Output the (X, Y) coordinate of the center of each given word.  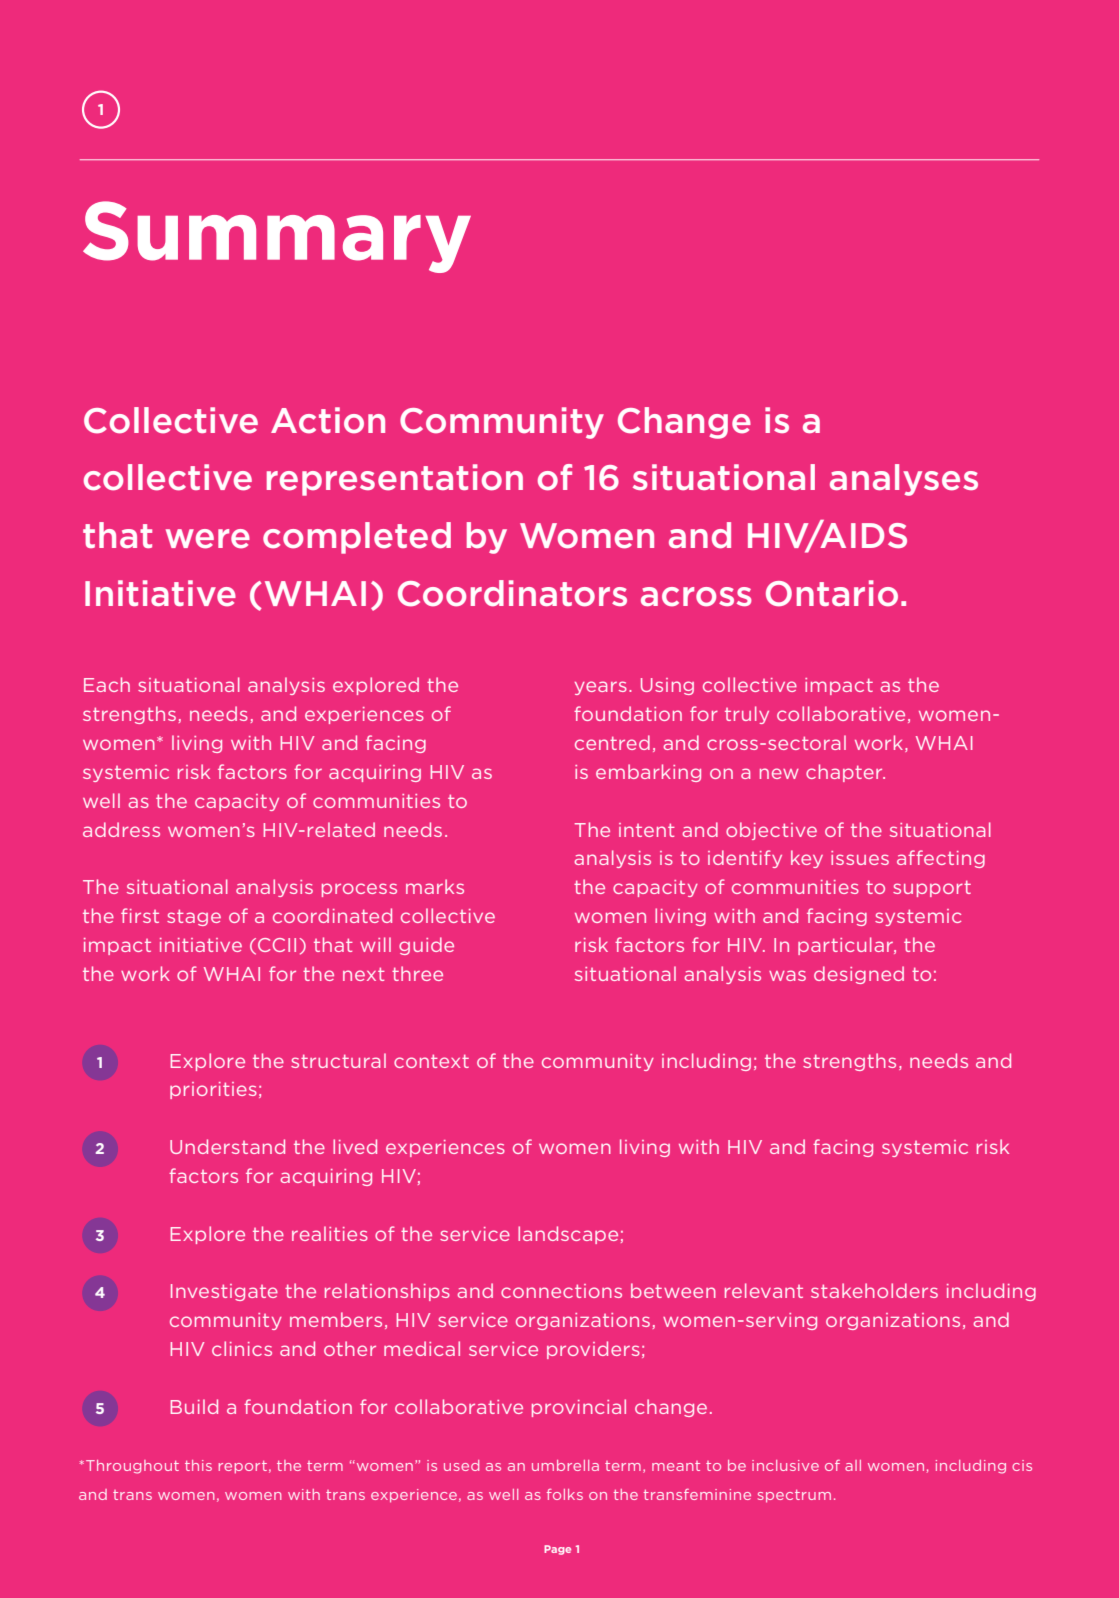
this (198, 1465)
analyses (904, 480)
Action (328, 420)
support (932, 888)
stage (194, 917)
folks (565, 1494)
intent (647, 830)
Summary (277, 237)
